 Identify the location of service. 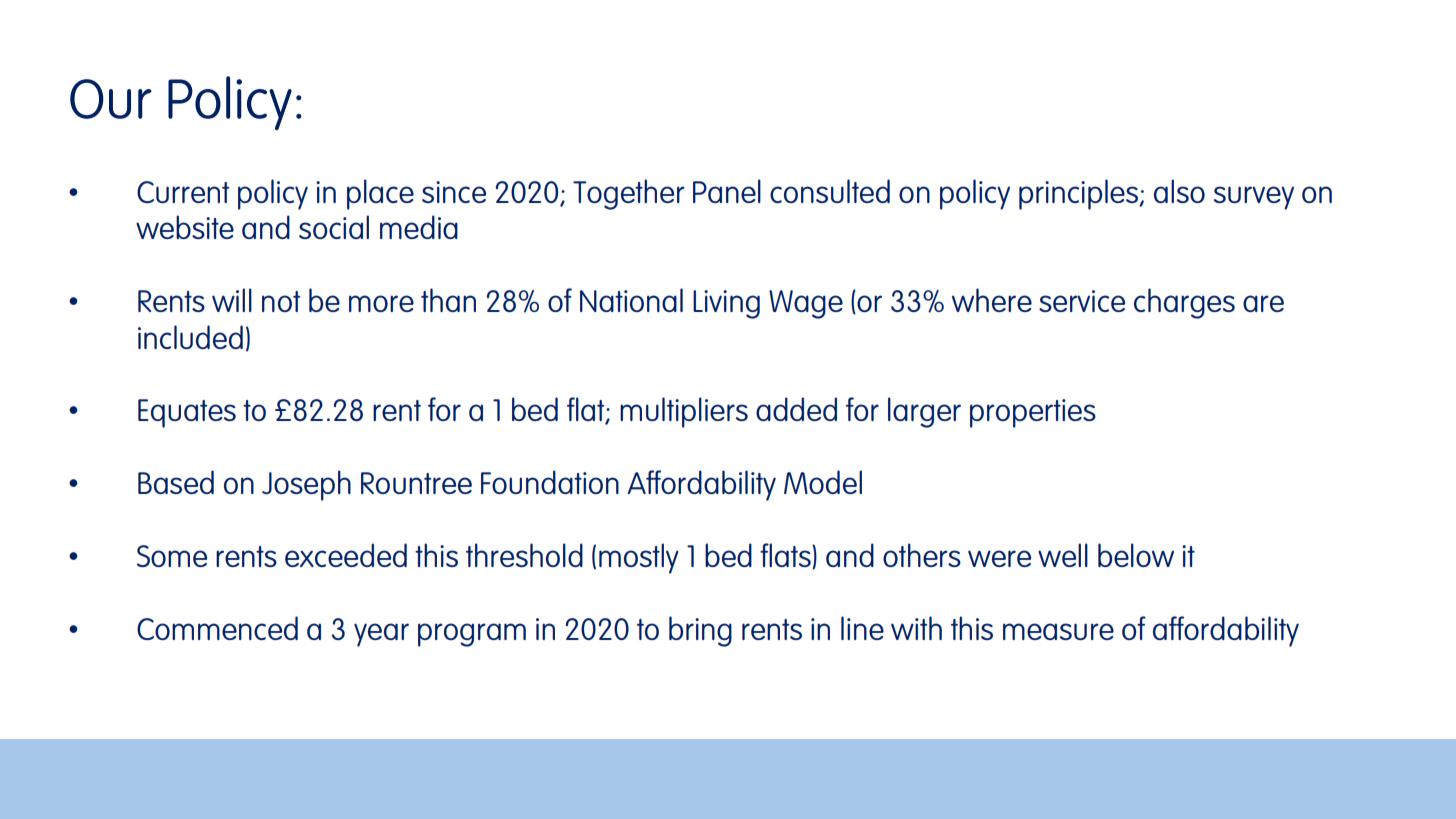
(1082, 301).
